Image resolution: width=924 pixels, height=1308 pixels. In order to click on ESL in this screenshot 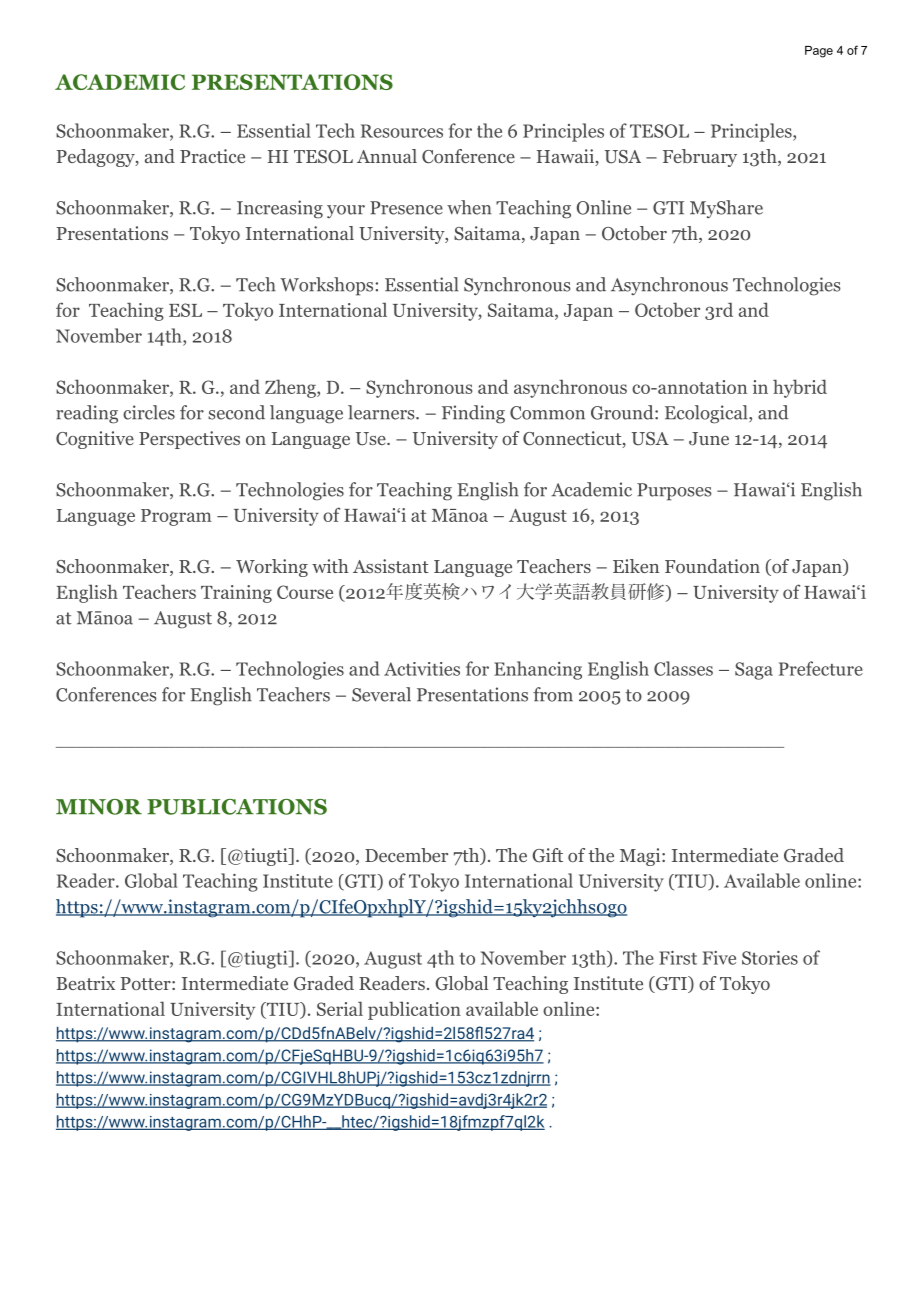, I will do `click(185, 310)`.
